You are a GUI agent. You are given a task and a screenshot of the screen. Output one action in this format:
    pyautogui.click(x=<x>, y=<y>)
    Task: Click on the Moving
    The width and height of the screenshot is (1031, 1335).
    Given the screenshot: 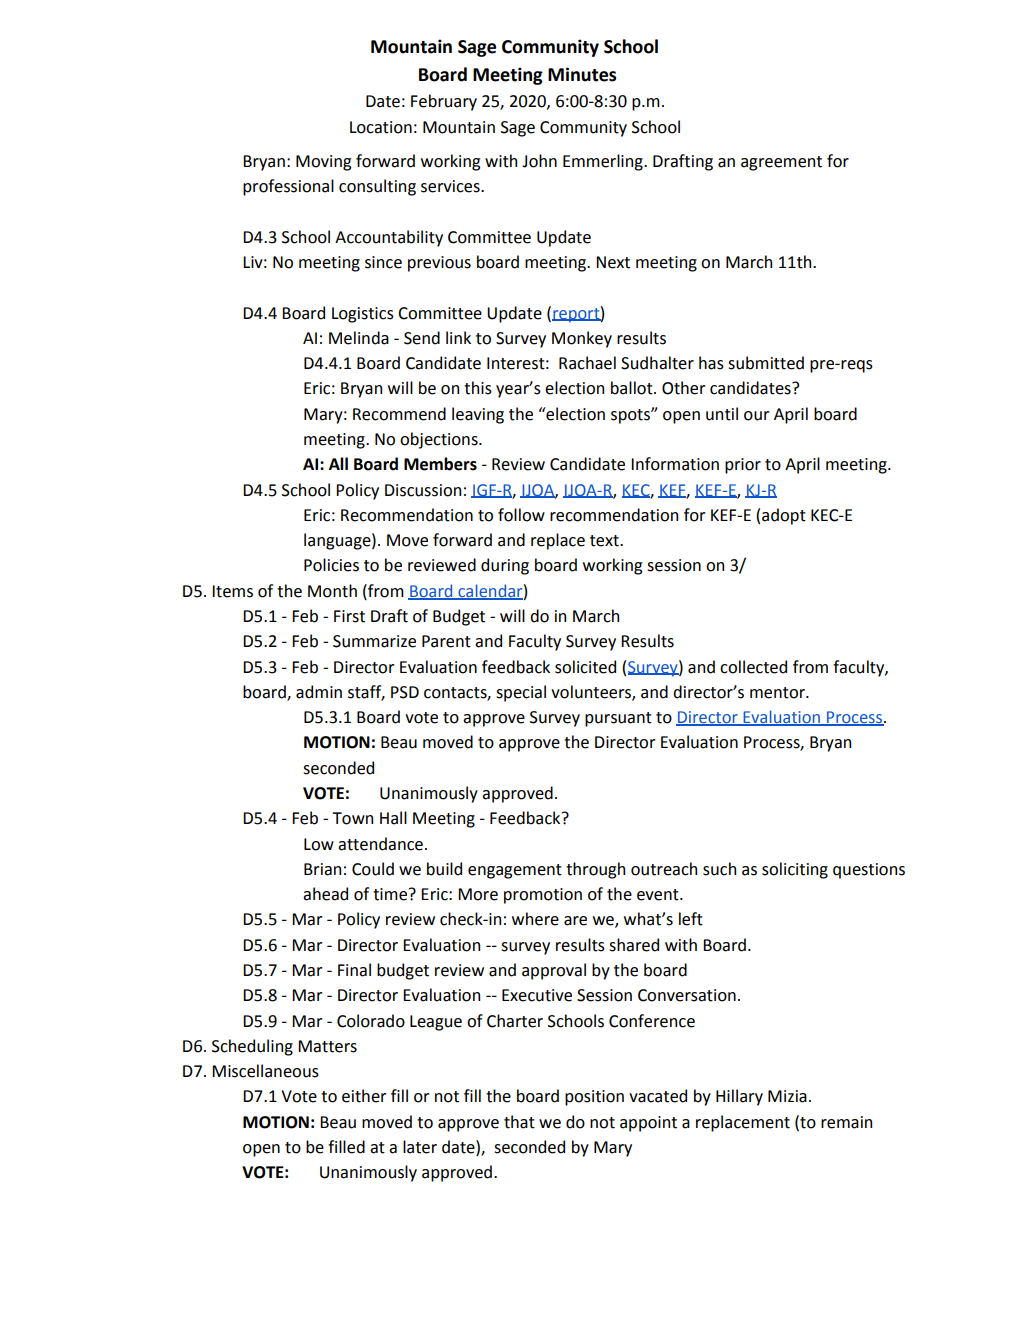 What is the action you would take?
    pyautogui.click(x=323, y=163)
